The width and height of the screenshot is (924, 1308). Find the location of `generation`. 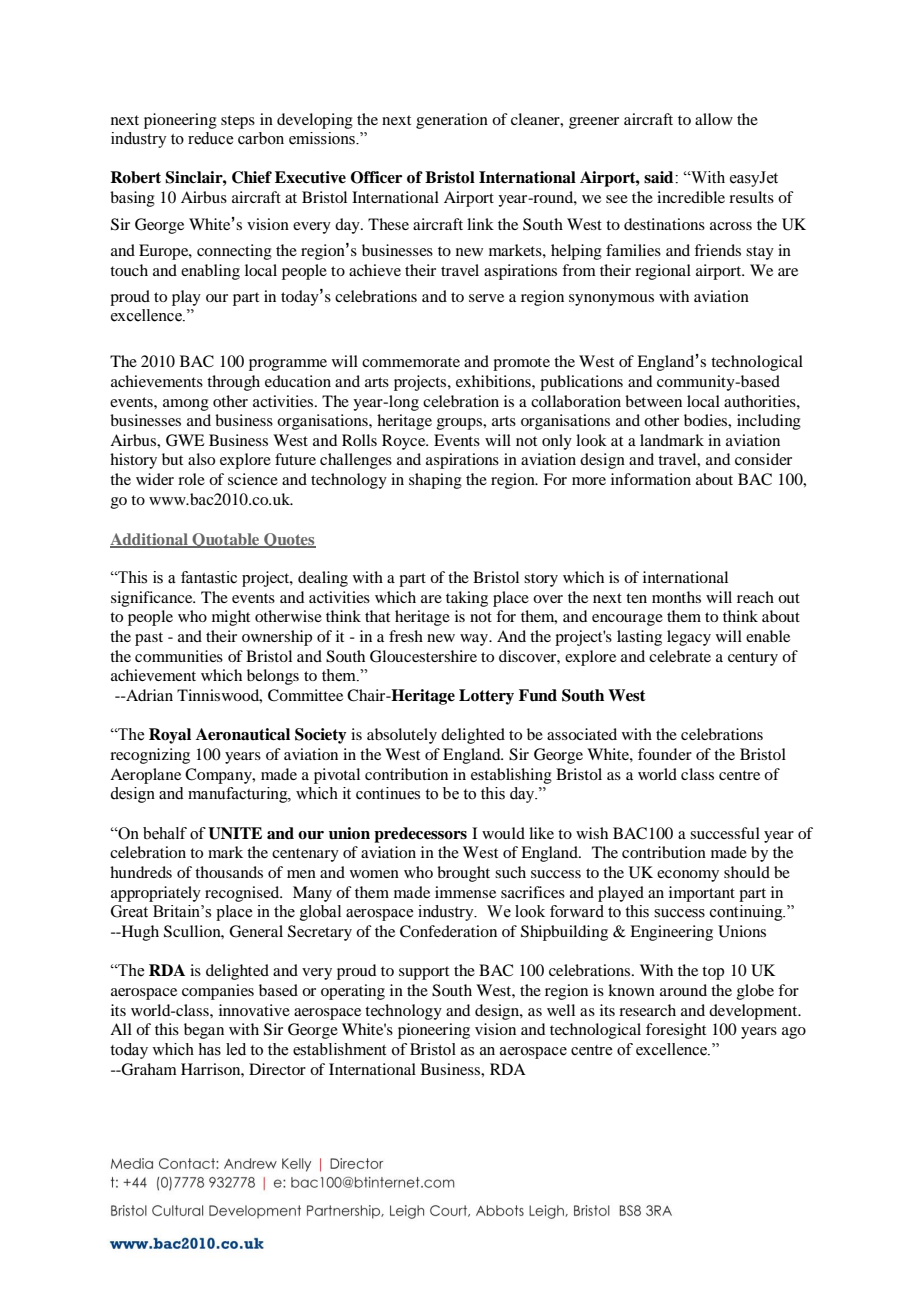

generation is located at coordinates (452, 121).
